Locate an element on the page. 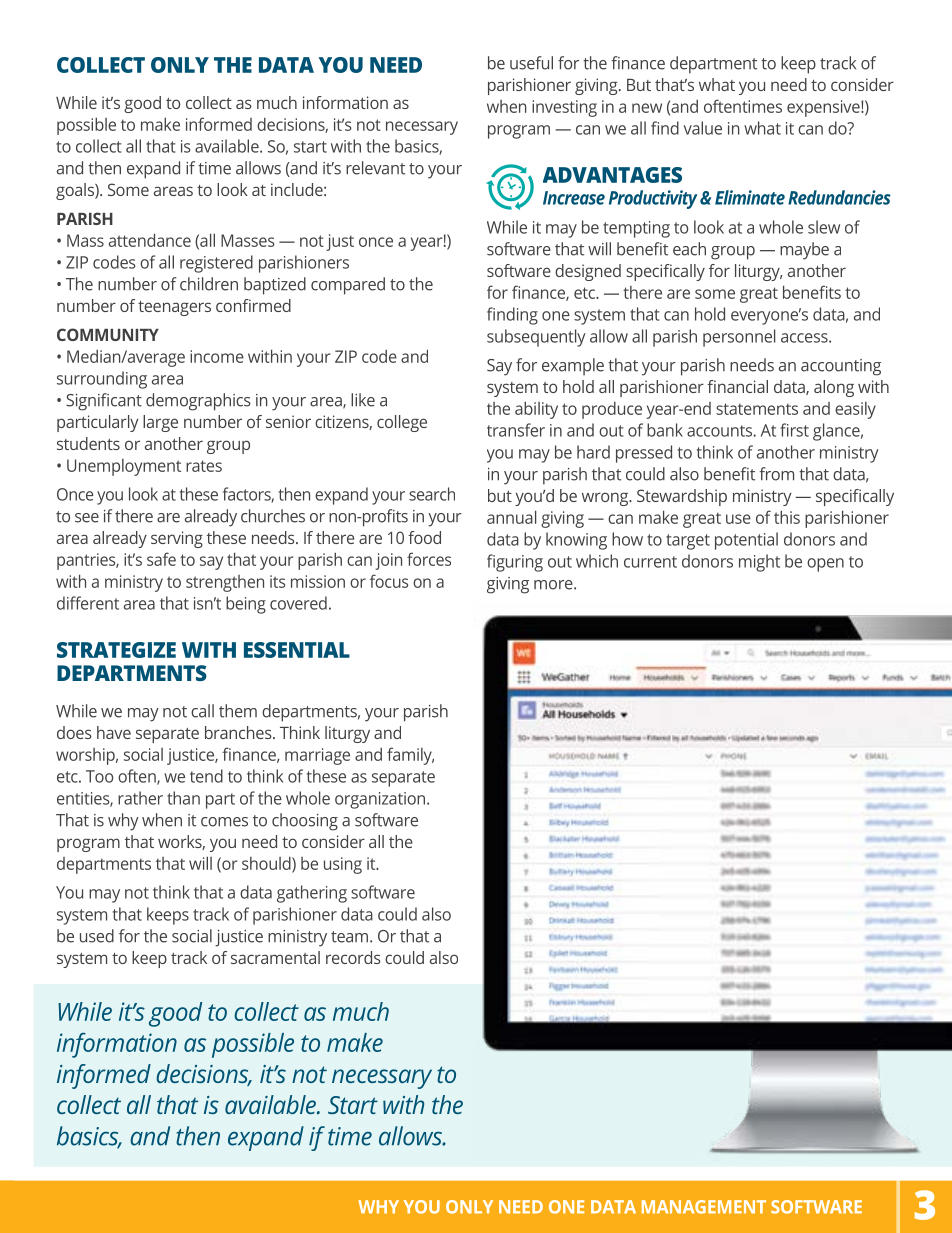  useful is located at coordinates (531, 63).
